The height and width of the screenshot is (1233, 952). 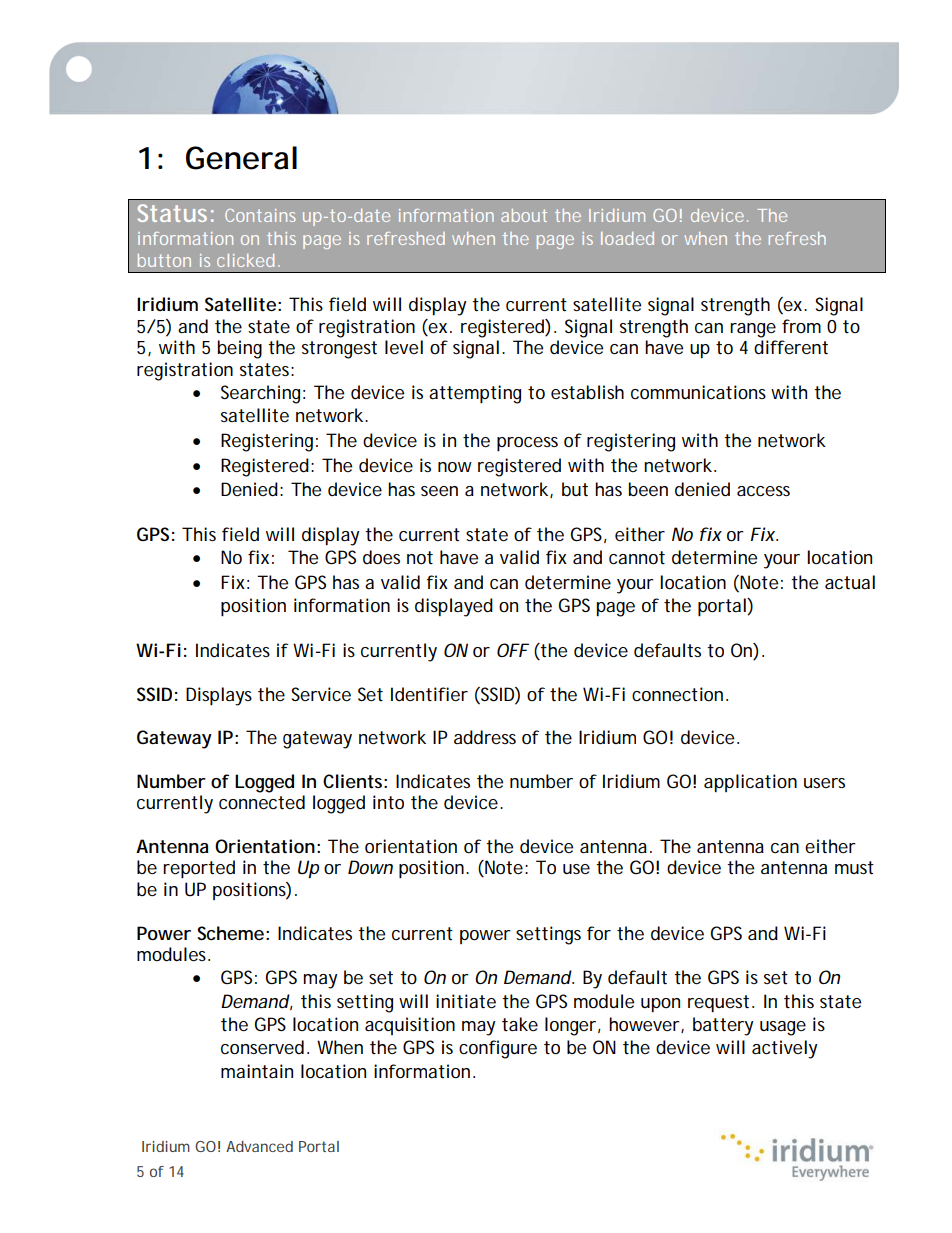 I want to click on connection, so click(x=677, y=694).
